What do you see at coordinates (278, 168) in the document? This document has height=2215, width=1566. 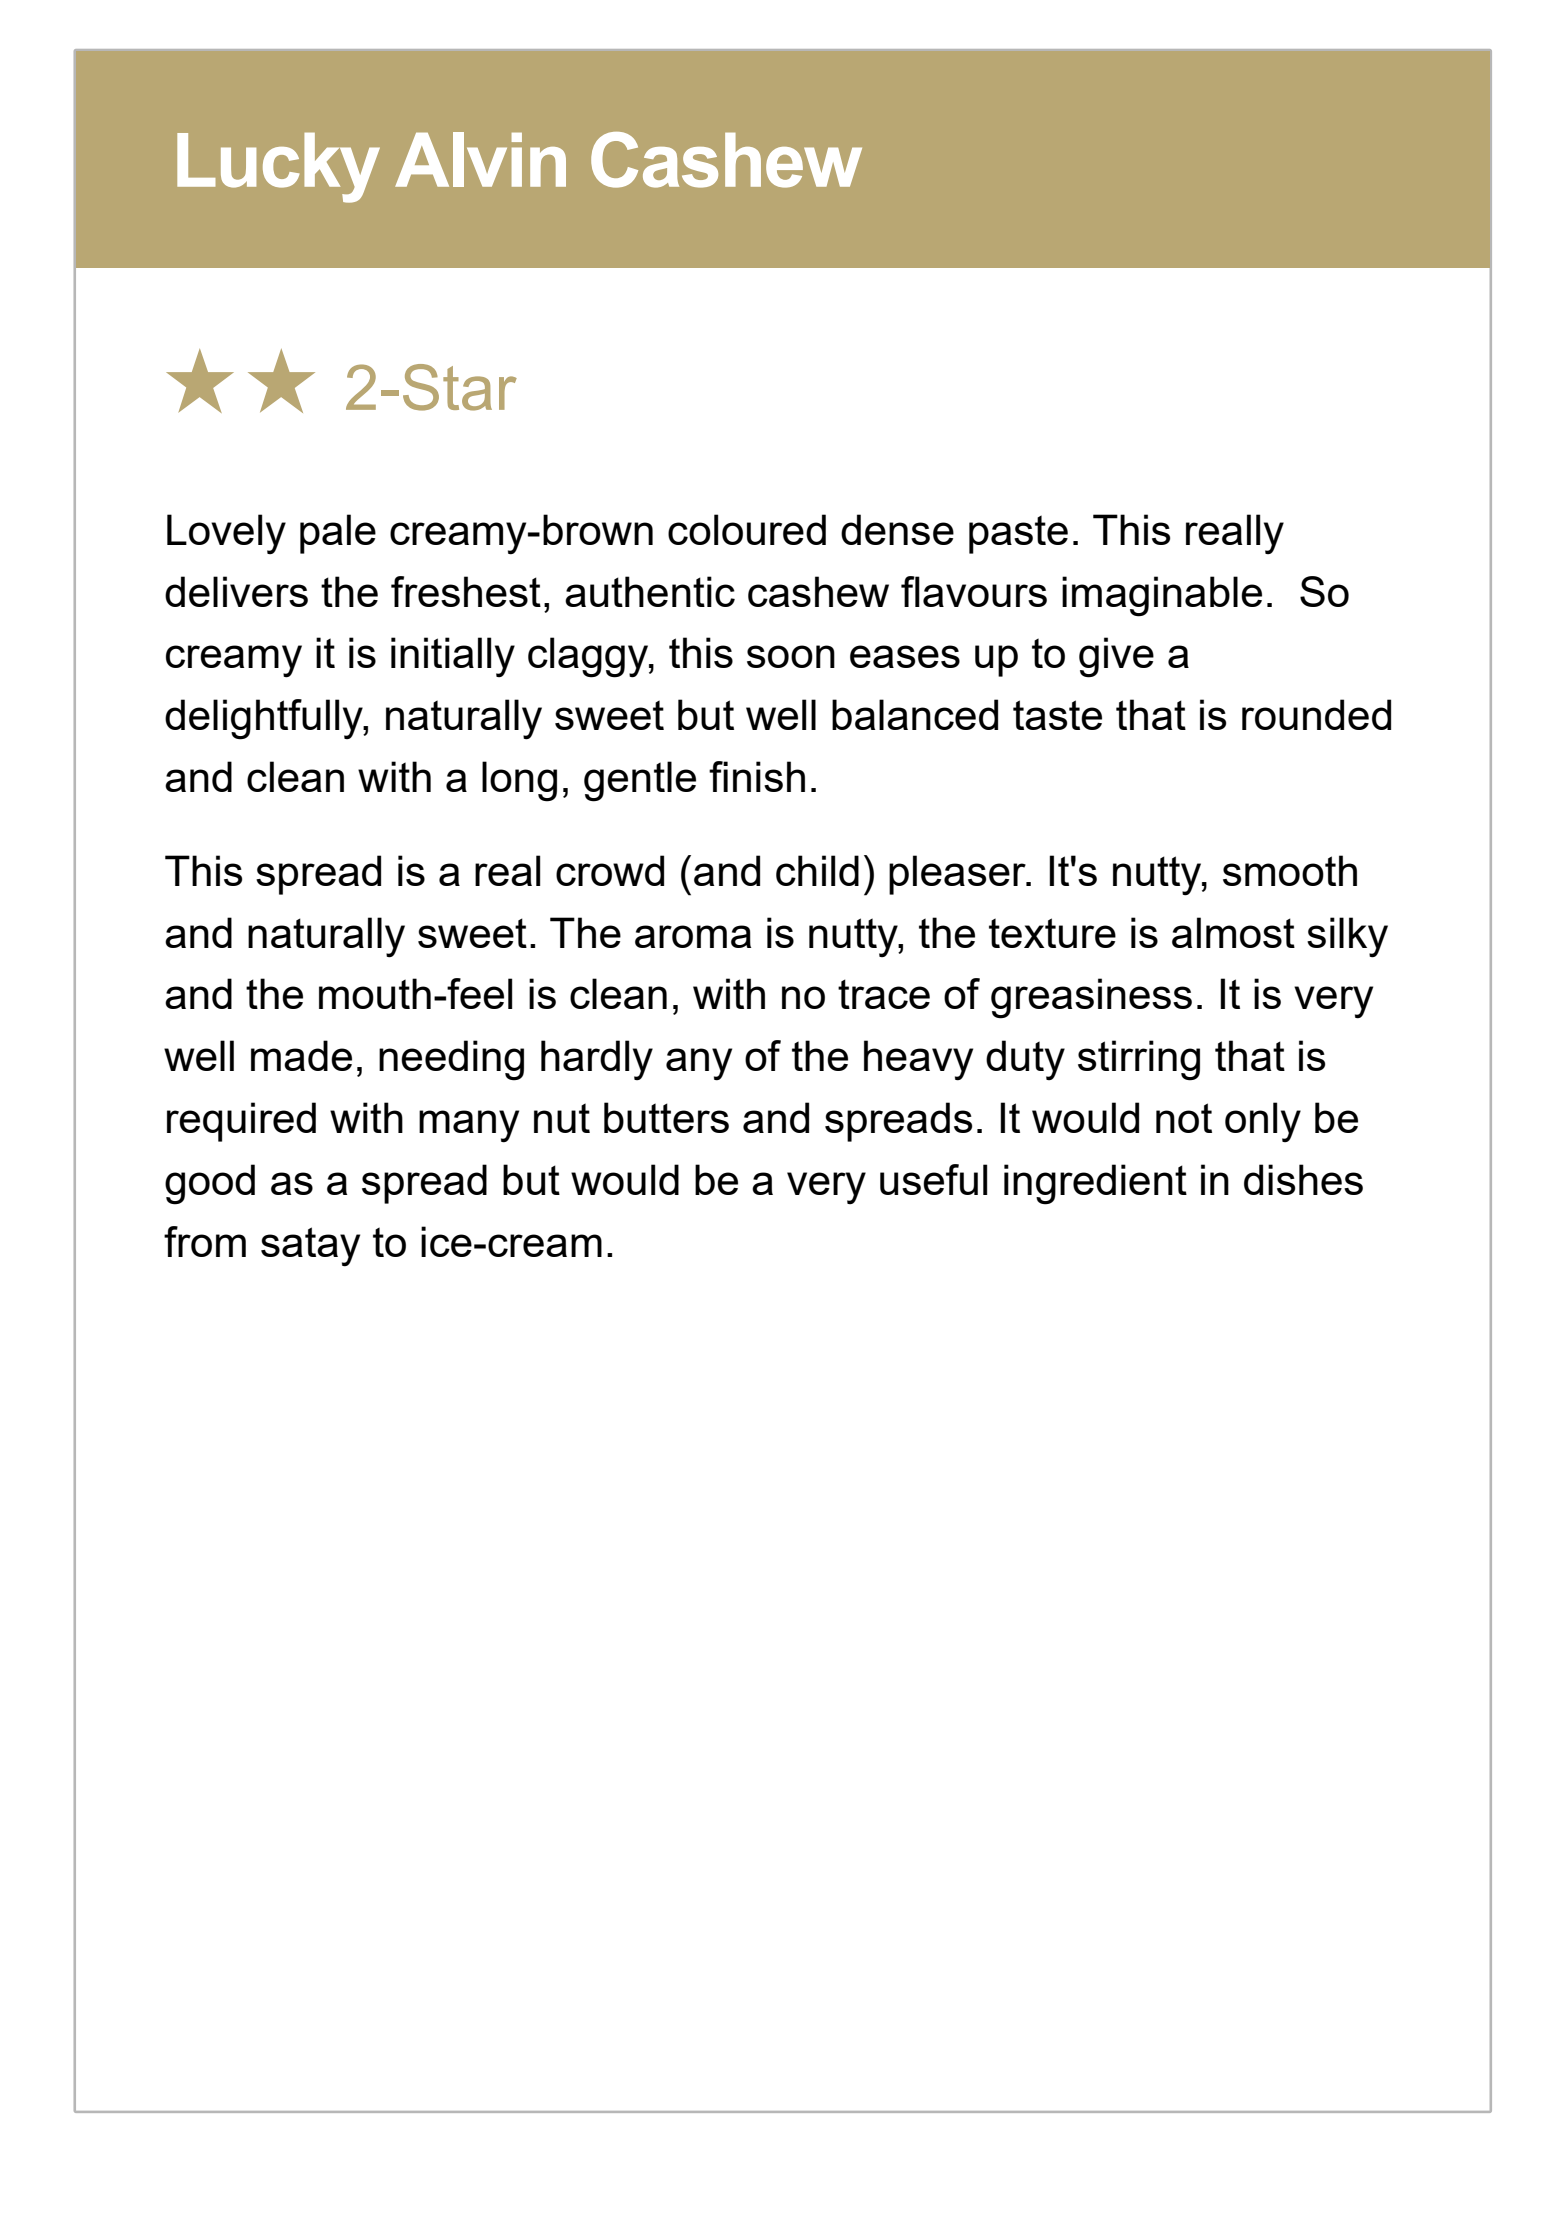 I see `Lucky` at bounding box center [278, 168].
